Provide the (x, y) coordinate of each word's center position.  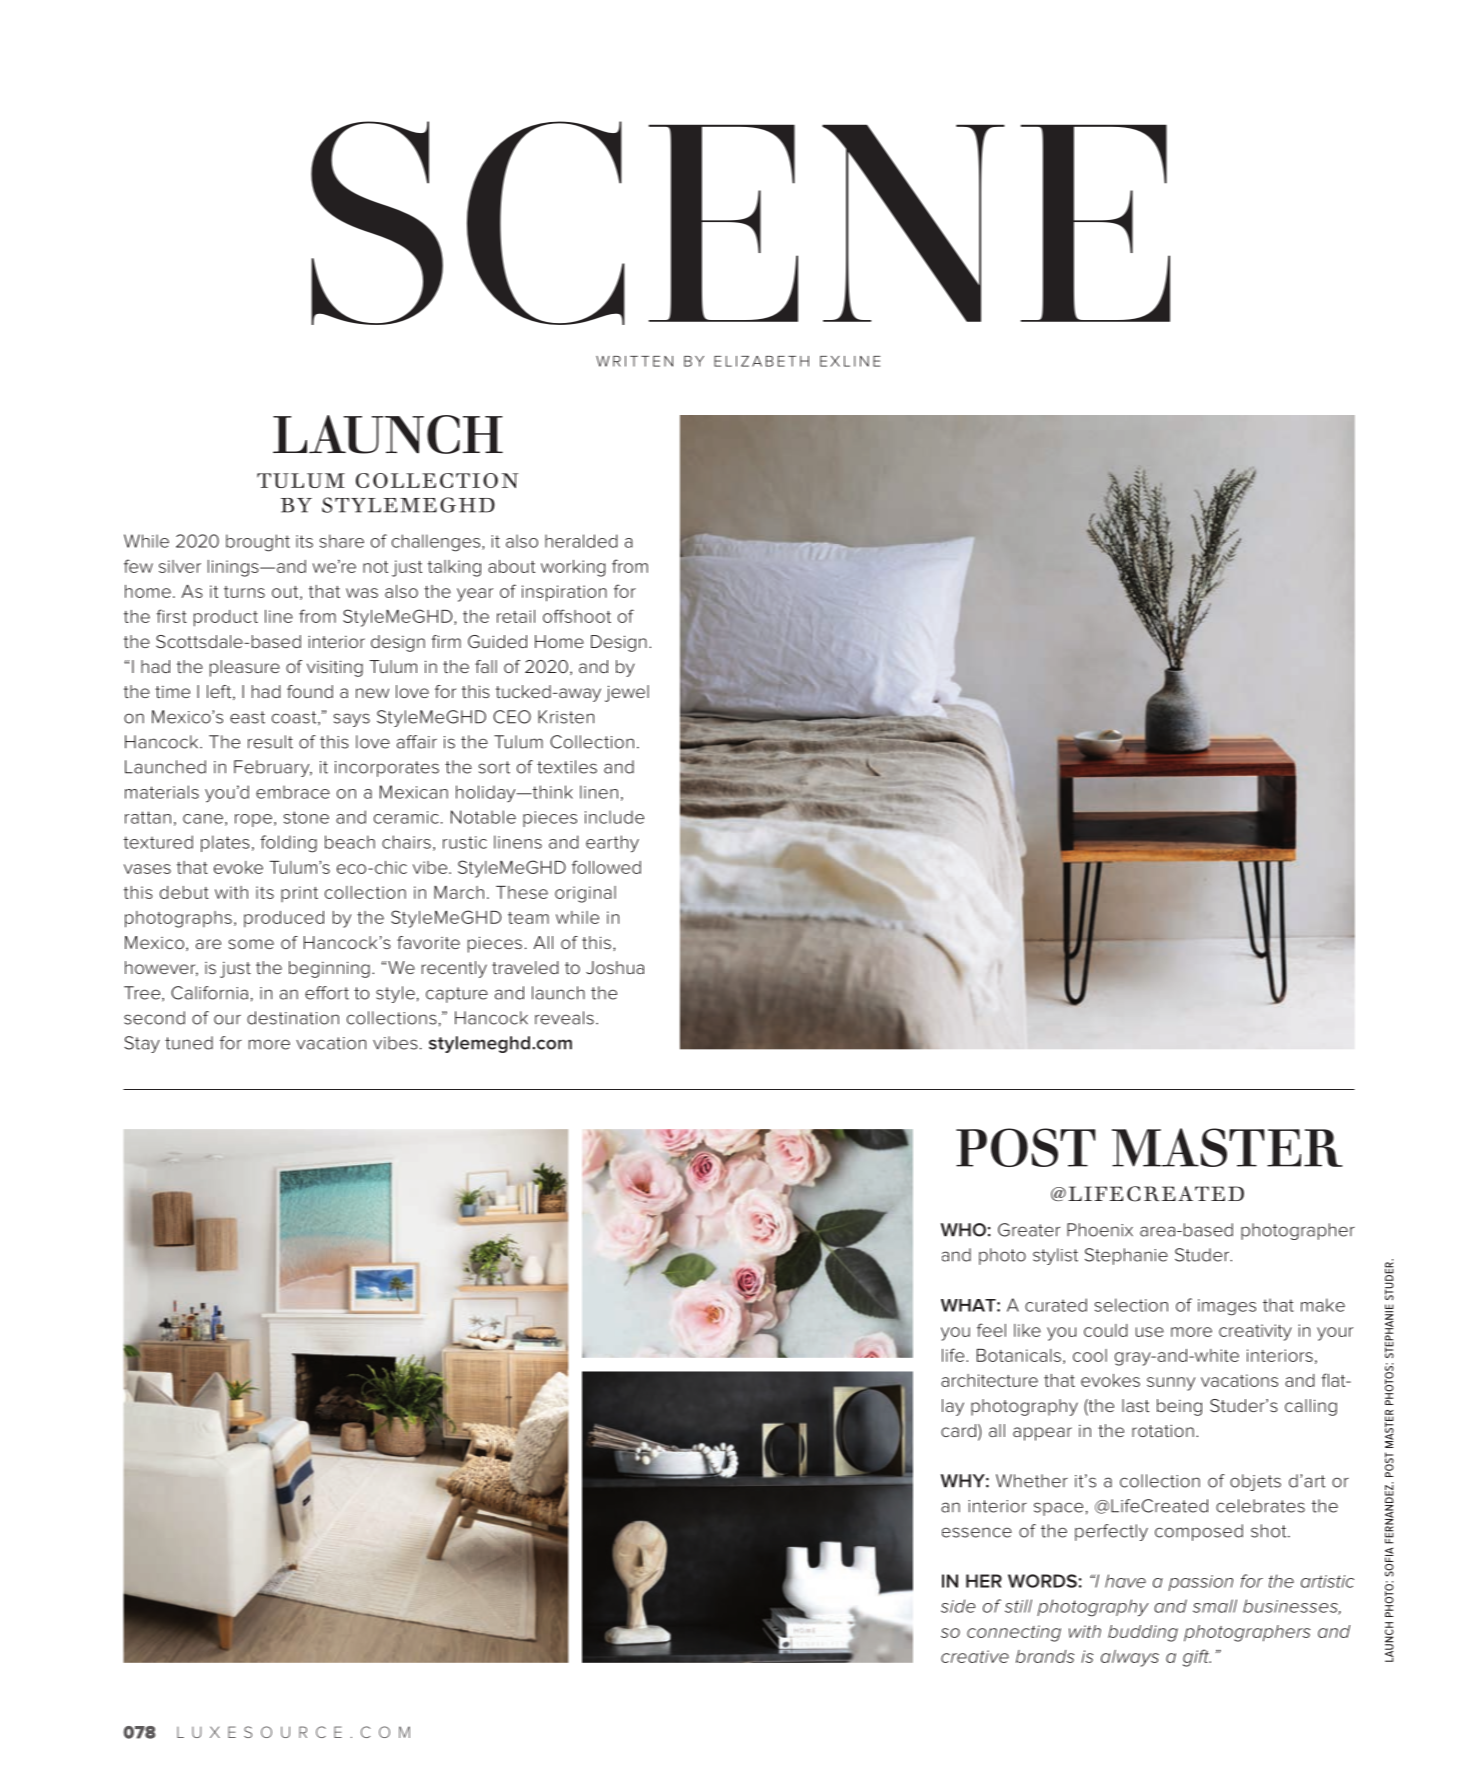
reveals (564, 1018)
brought (258, 543)
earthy (612, 844)
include (614, 817)
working (573, 568)
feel (991, 1330)
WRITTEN (634, 361)
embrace (293, 792)
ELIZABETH (761, 361)
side (958, 1606)
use (1150, 1332)
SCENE (740, 223)
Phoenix (1100, 1230)
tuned (189, 1043)
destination (293, 1018)
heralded (581, 541)
